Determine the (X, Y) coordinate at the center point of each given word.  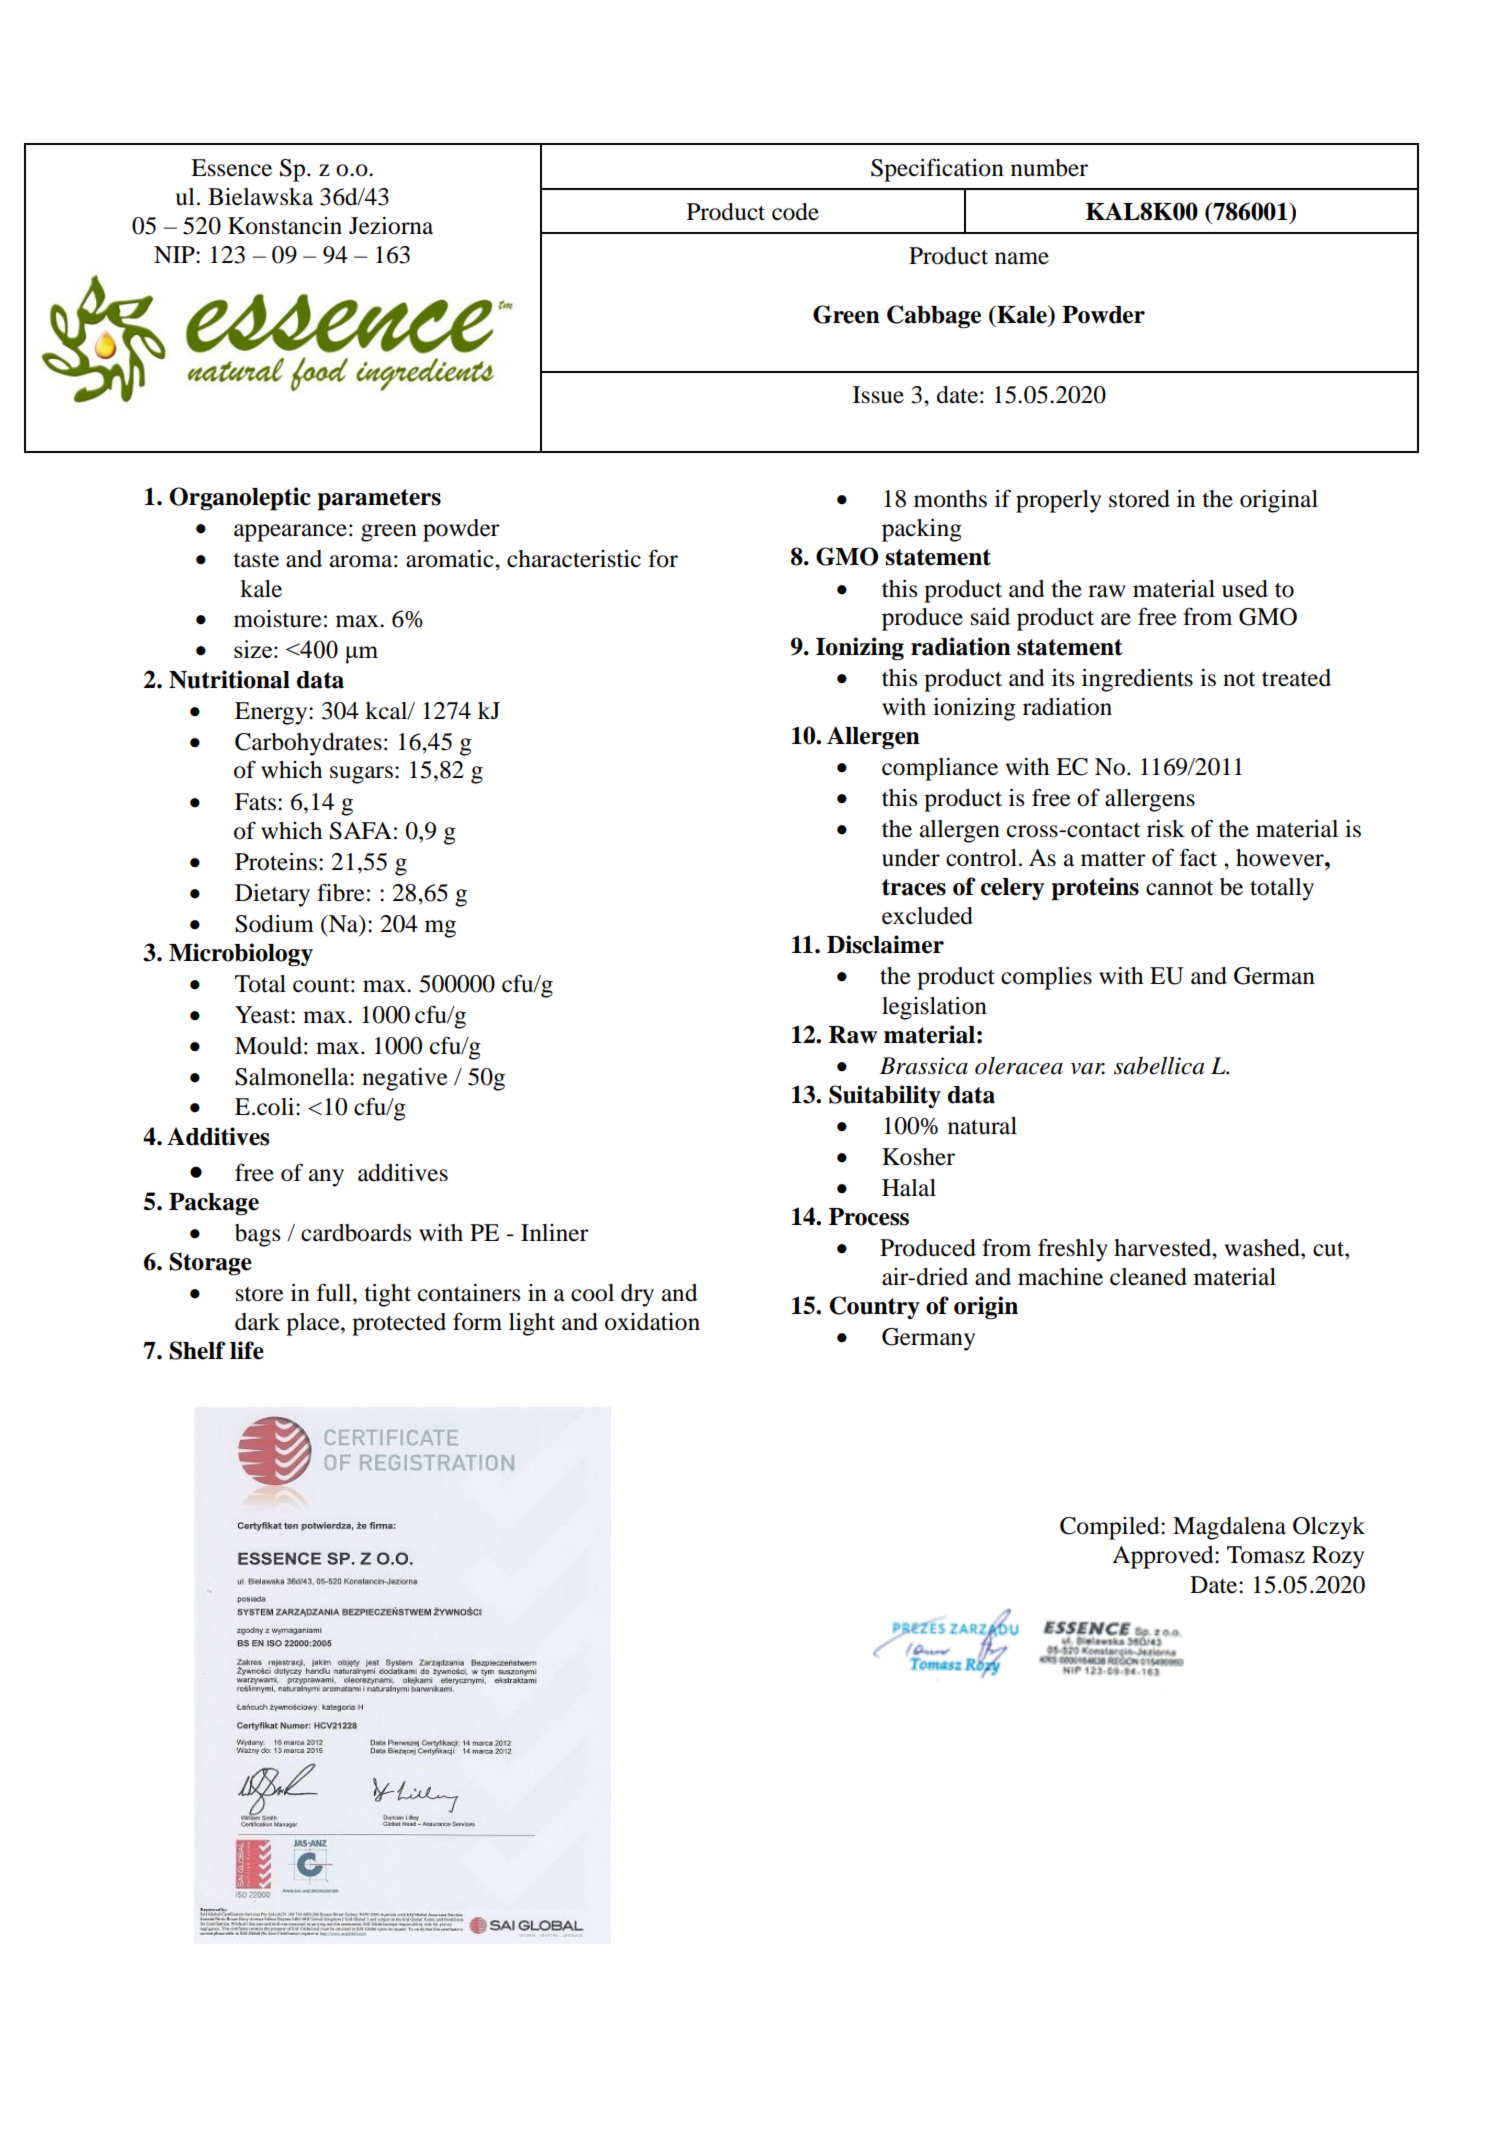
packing (922, 530)
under (911, 858)
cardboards (356, 1233)
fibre (341, 892)
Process (869, 1217)
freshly (1073, 1250)
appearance (290, 533)
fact (1198, 857)
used (1245, 589)
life (247, 1350)
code (795, 212)
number (1049, 168)
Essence (231, 168)
